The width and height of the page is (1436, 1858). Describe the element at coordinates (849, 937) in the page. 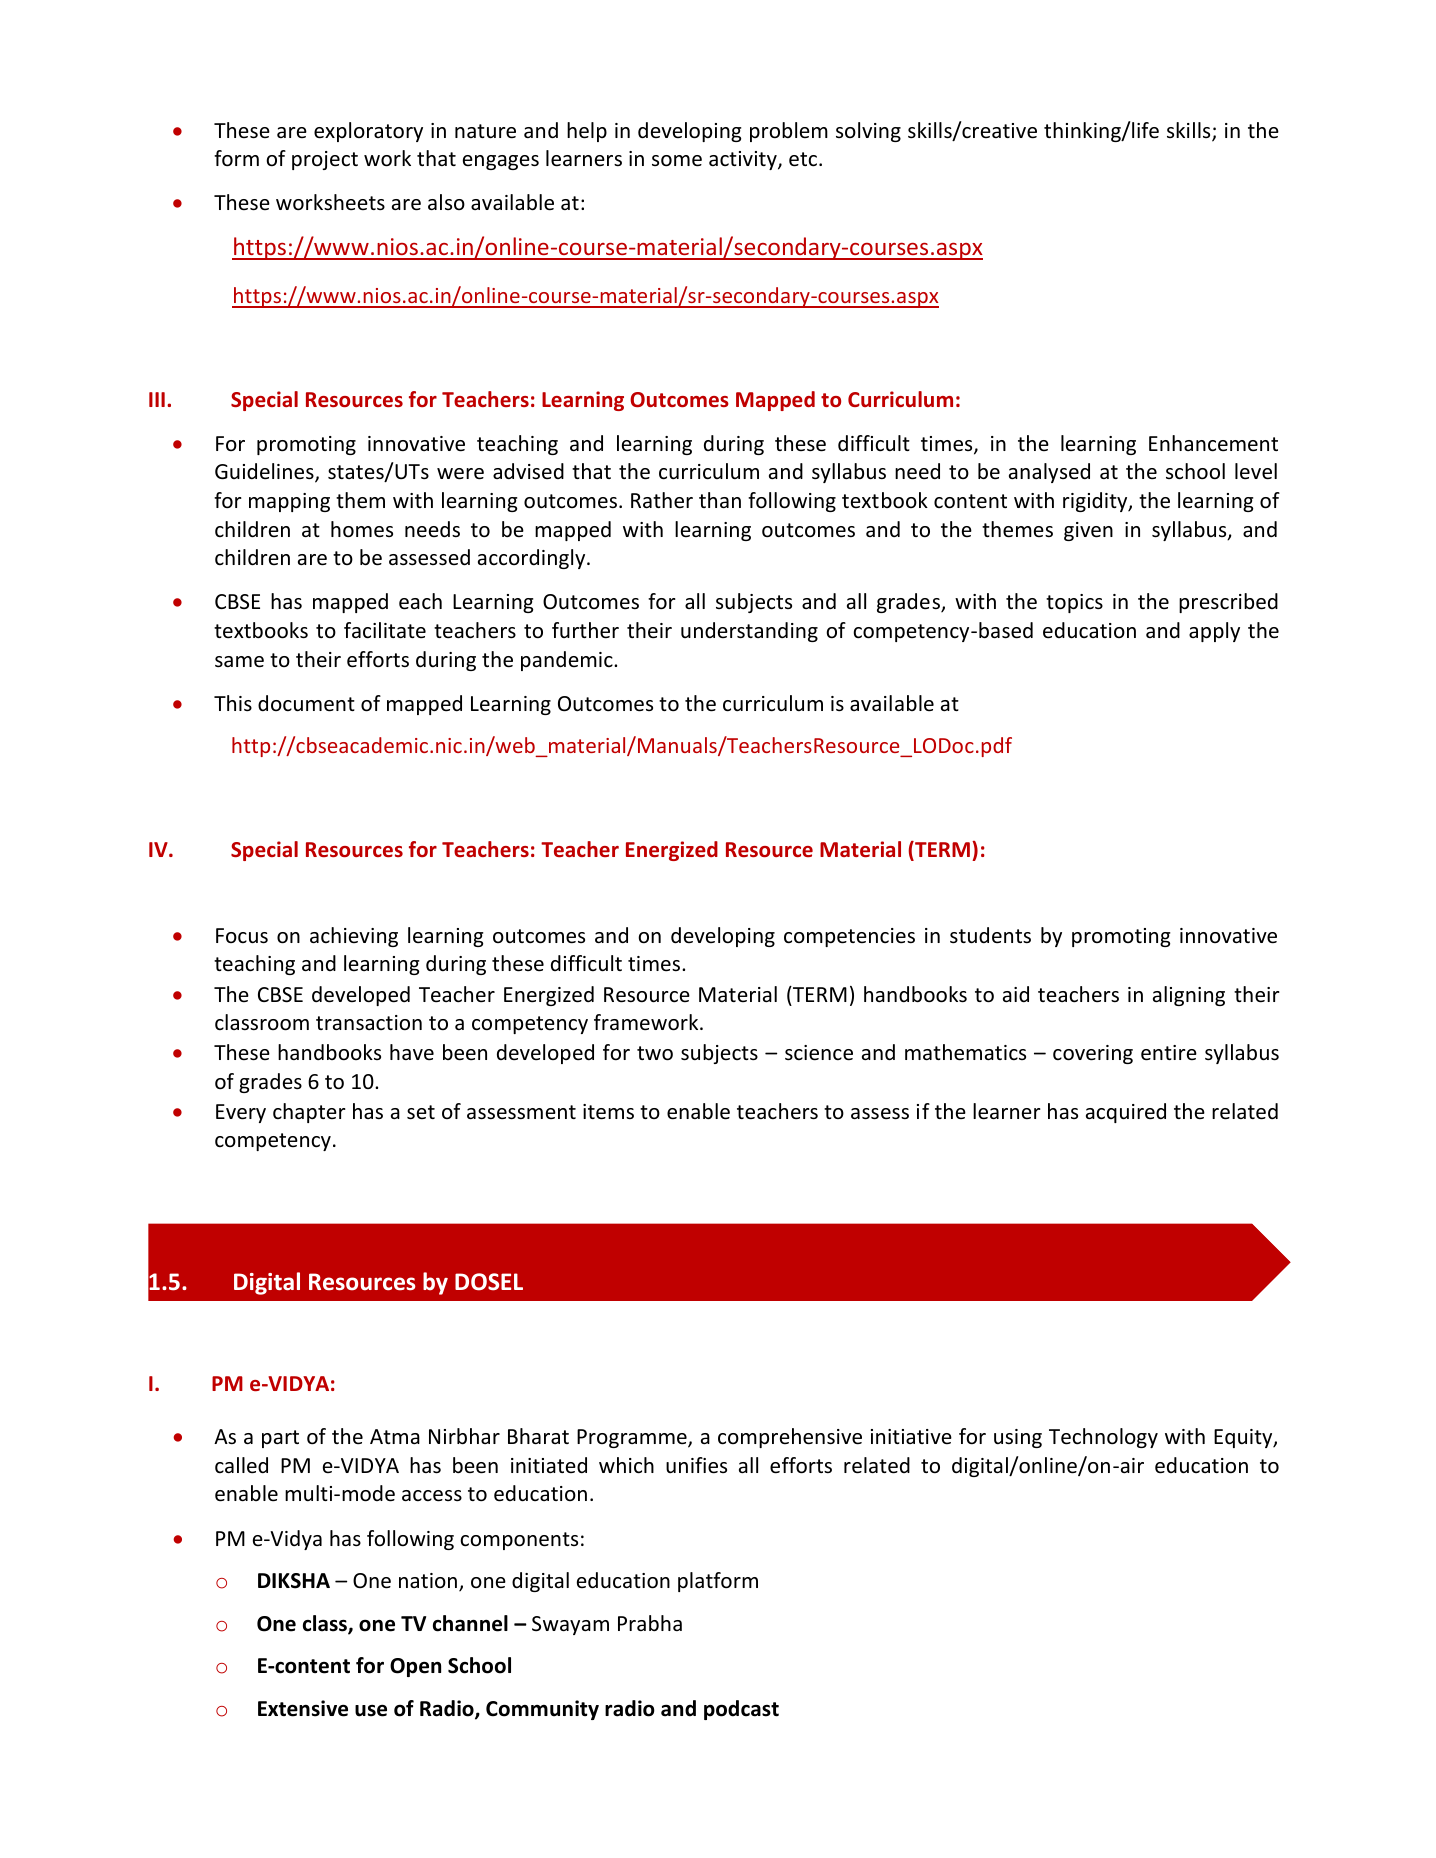

I see `competencies` at that location.
